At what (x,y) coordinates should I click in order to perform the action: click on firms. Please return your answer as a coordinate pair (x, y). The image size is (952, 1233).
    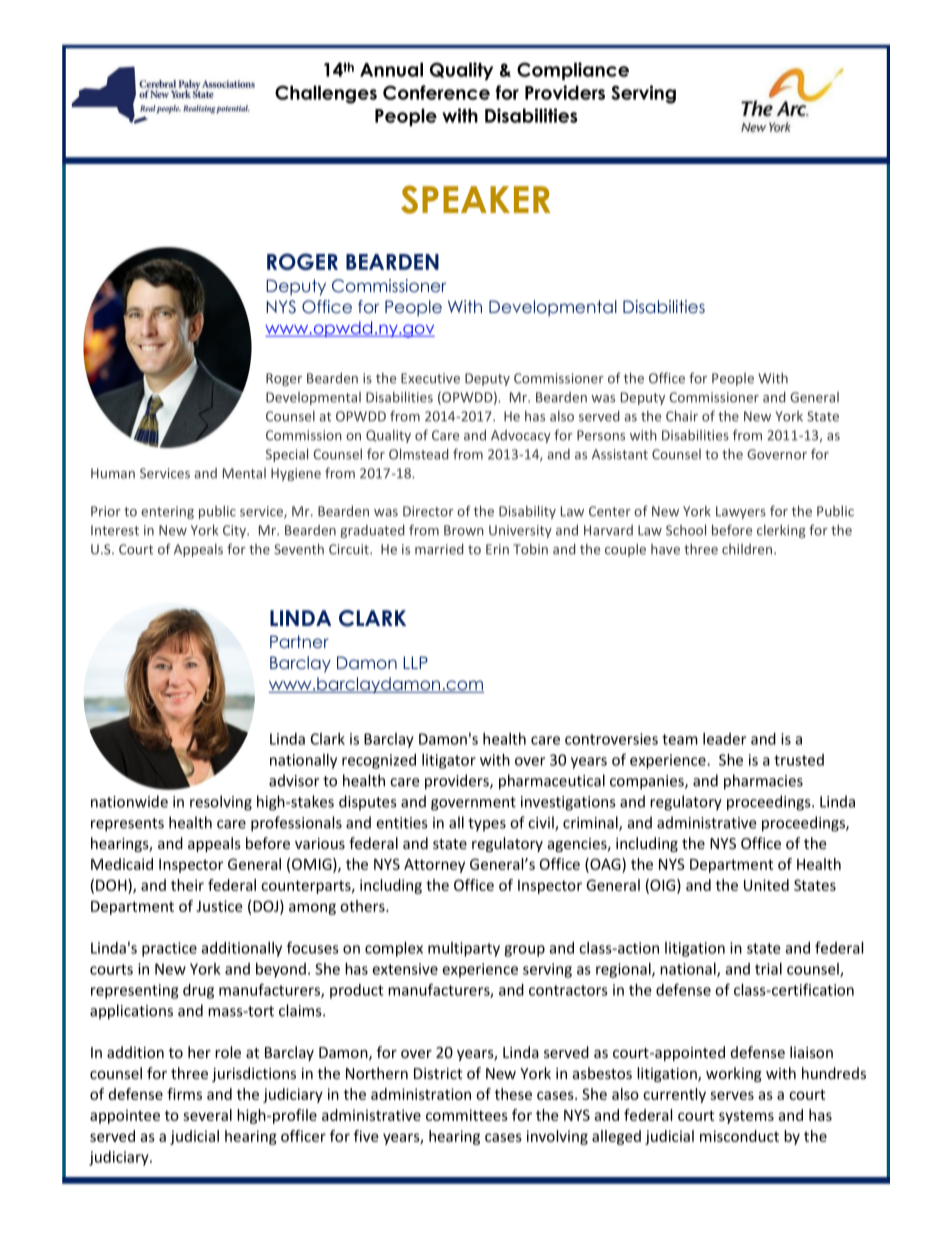
    Looking at the image, I should click on (184, 1094).
